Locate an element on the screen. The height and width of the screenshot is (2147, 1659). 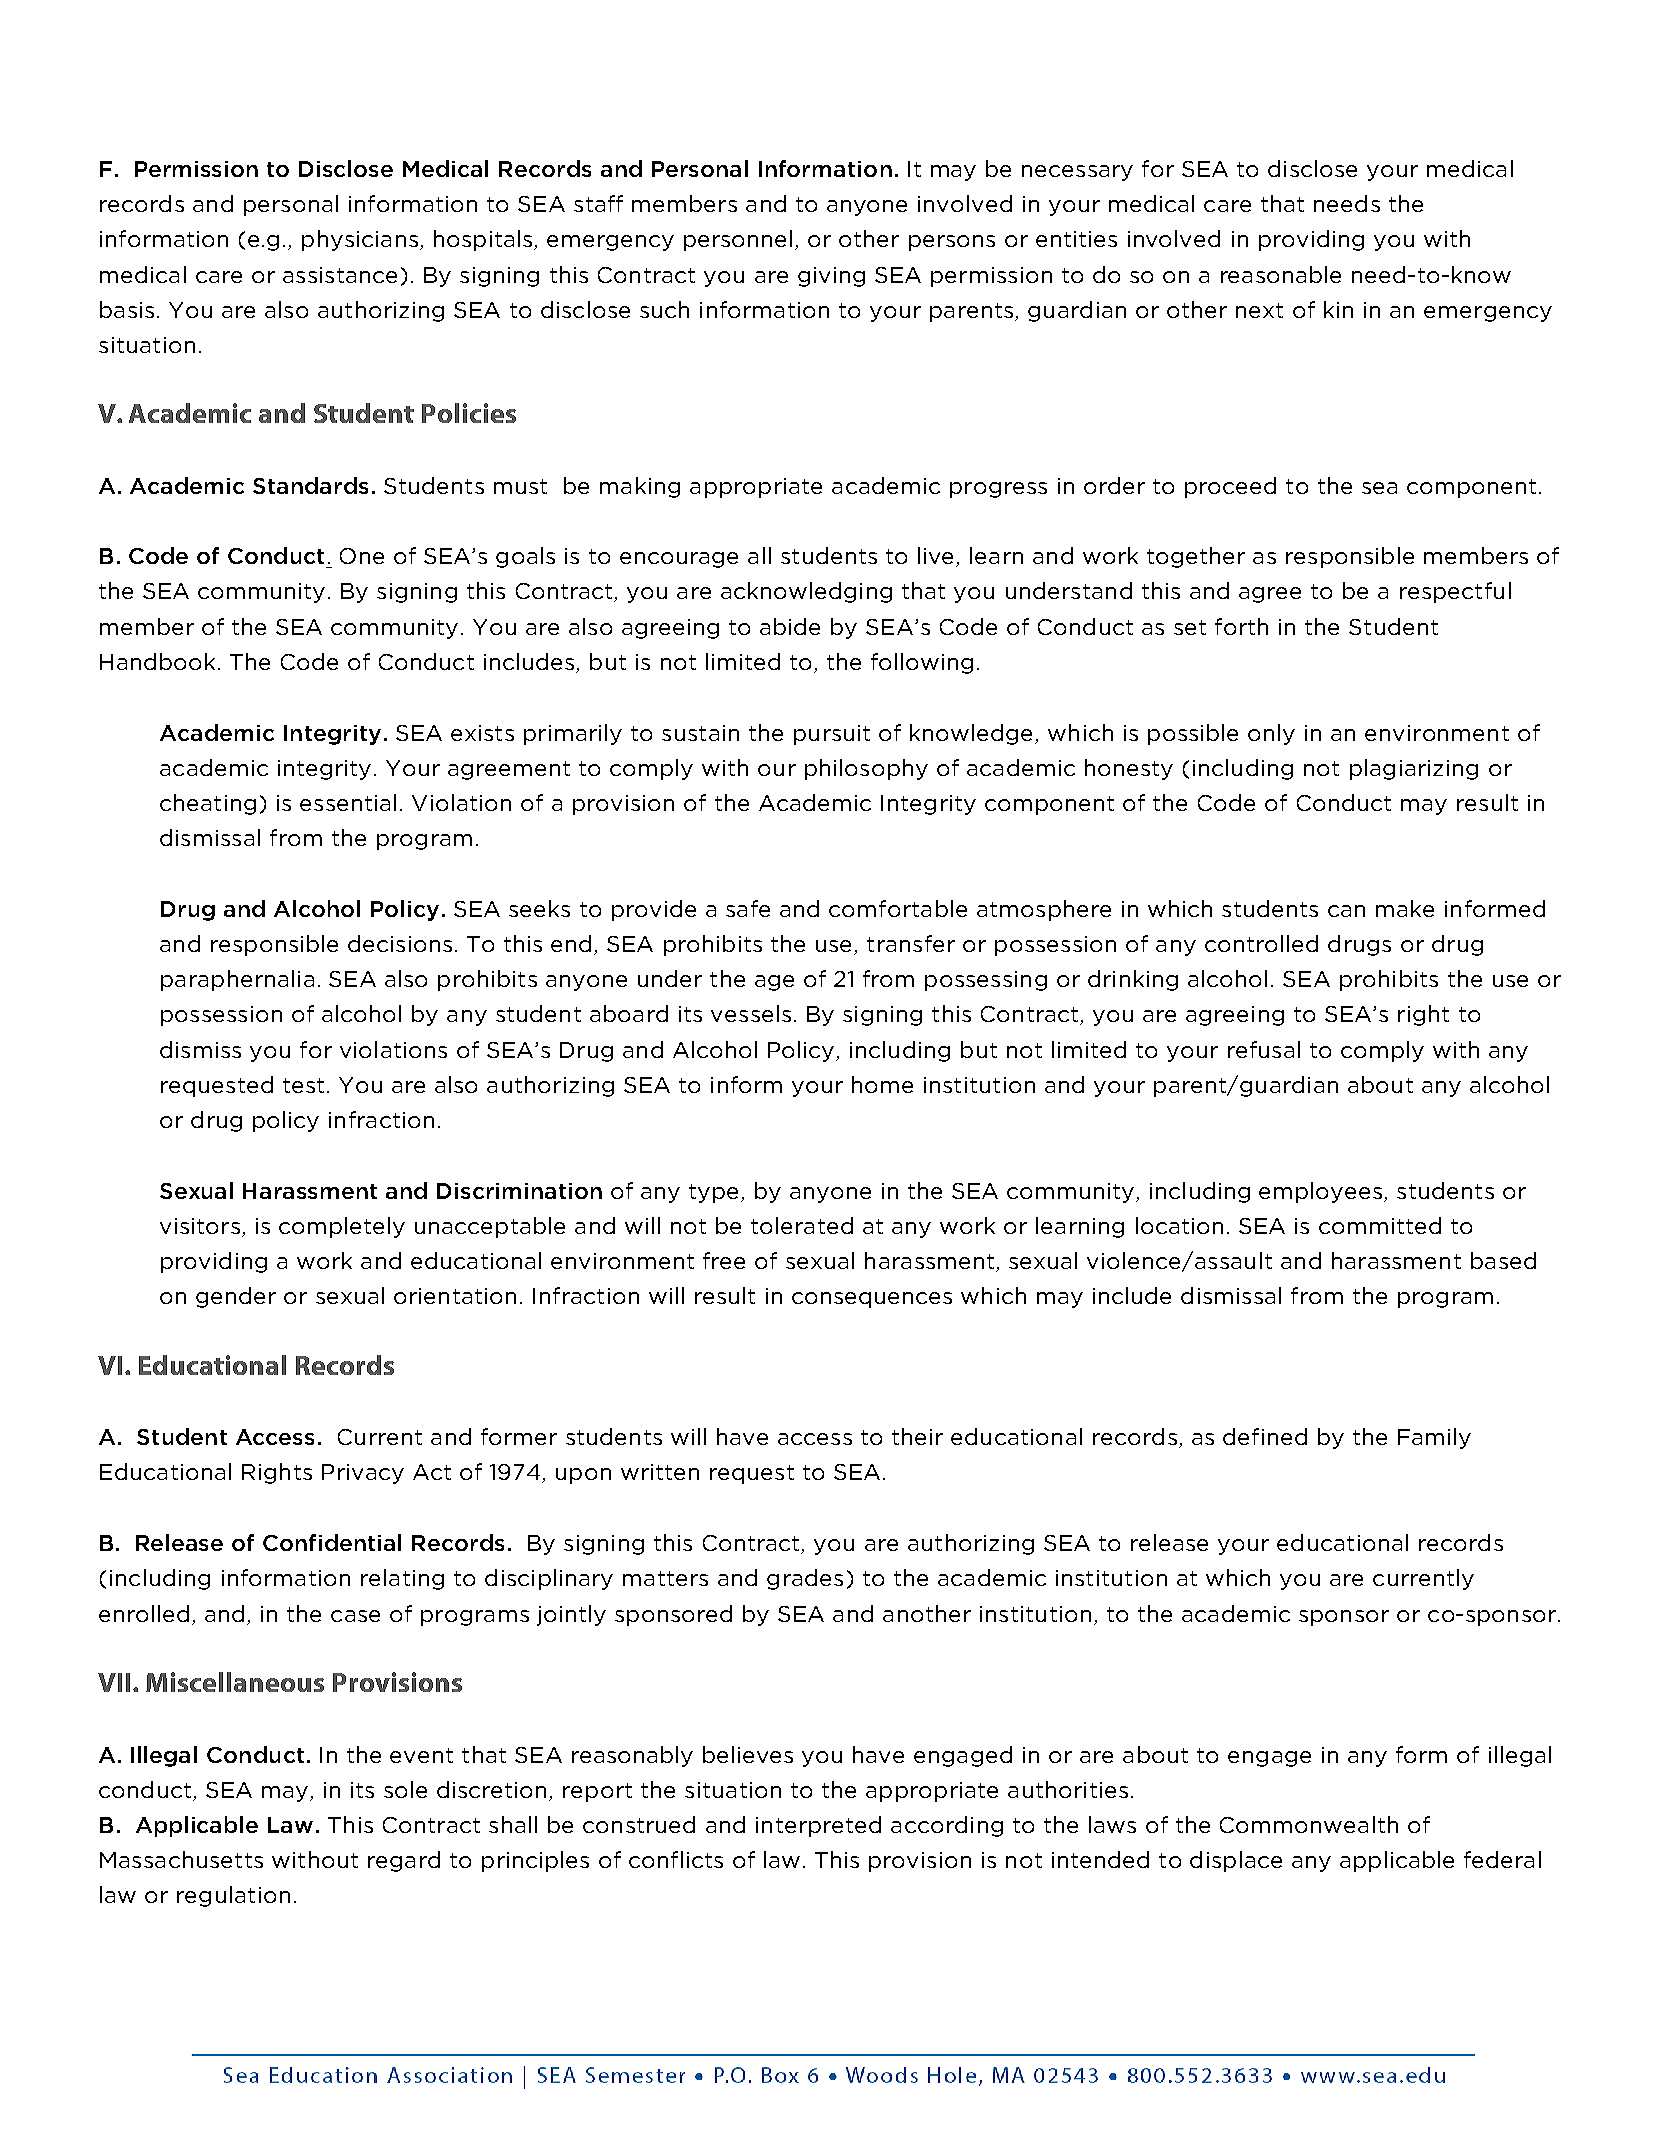
reasonable is located at coordinates (1281, 274).
